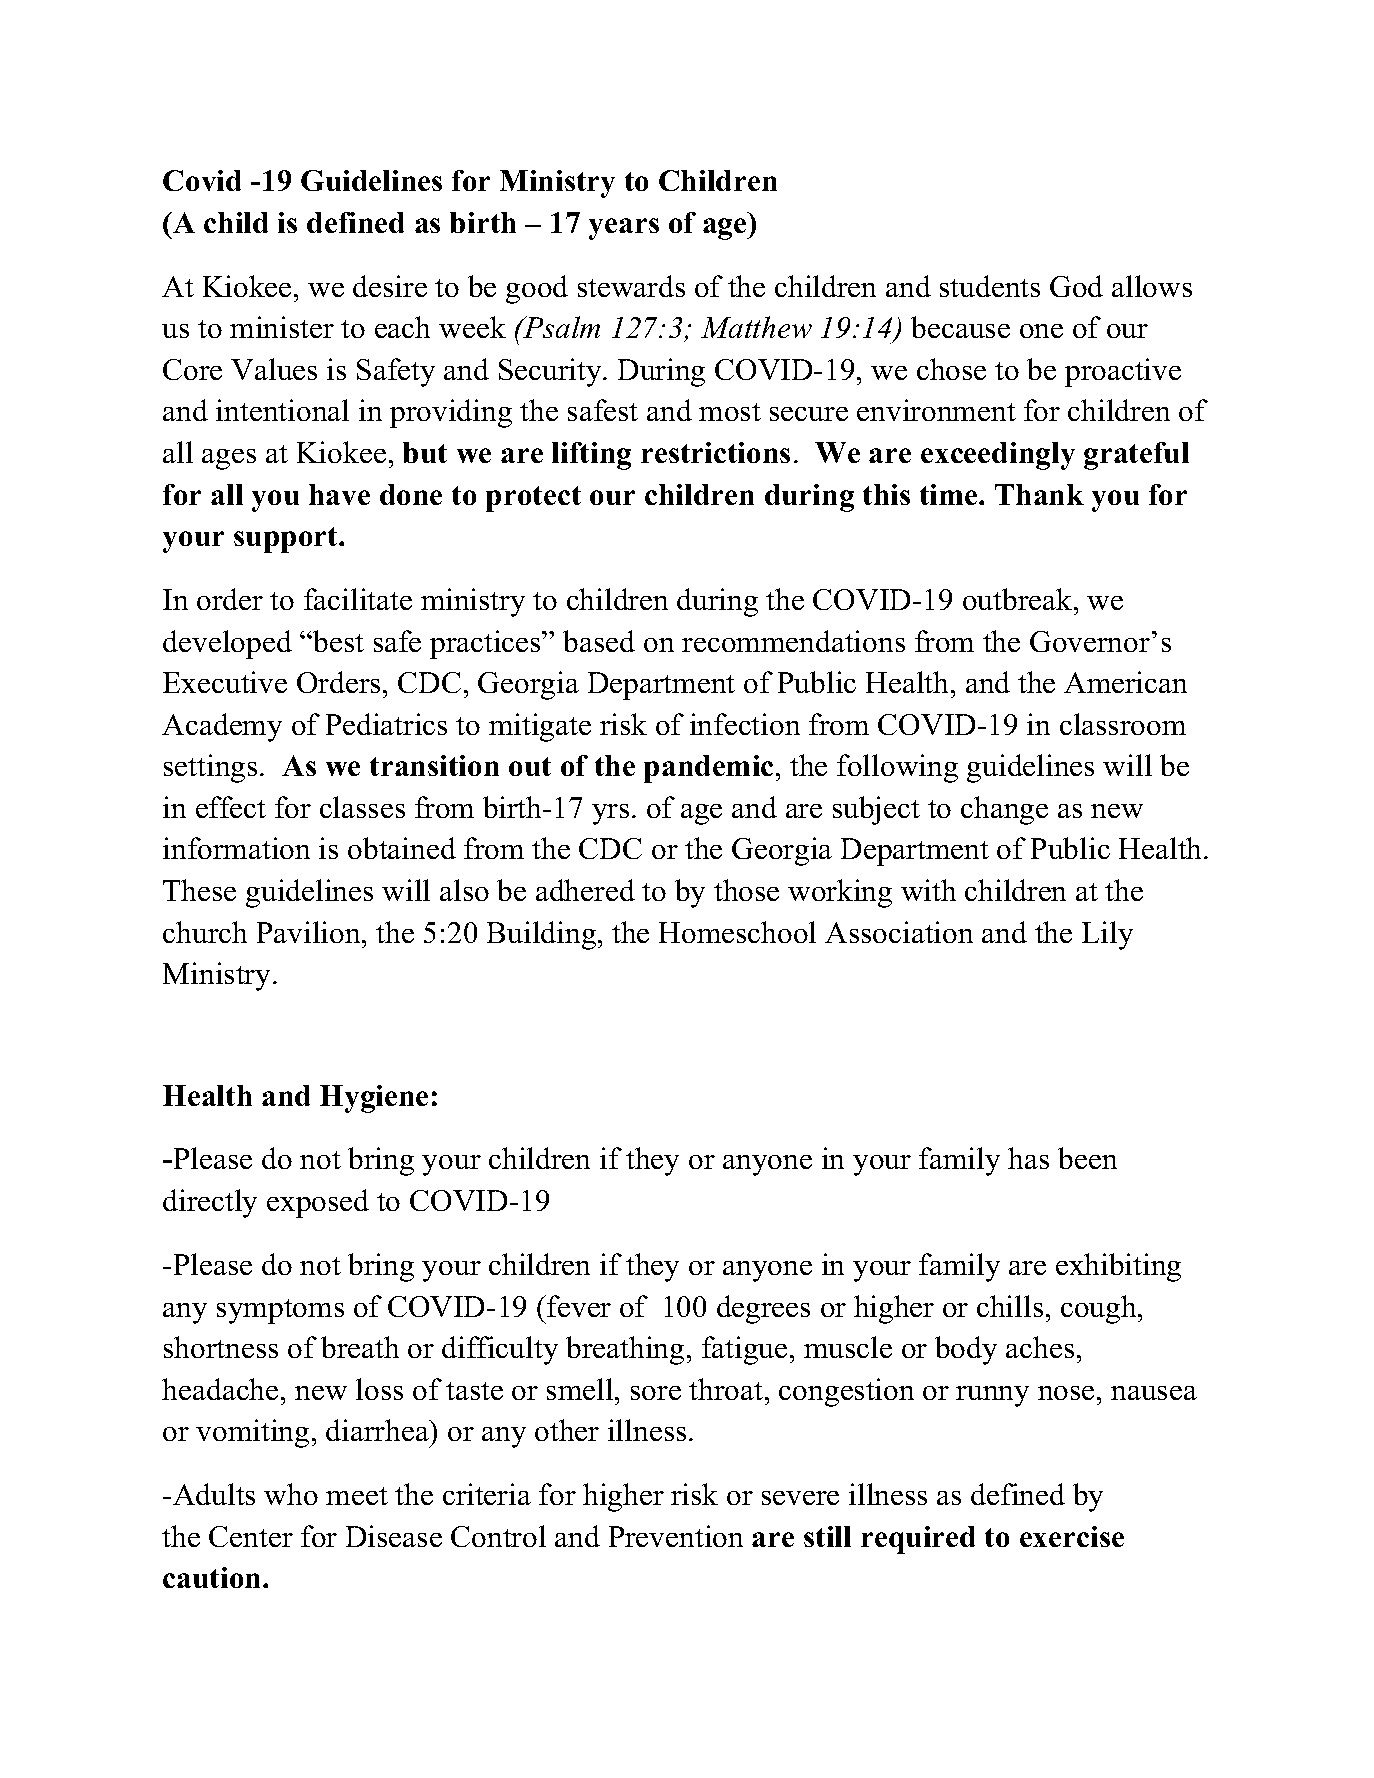  Describe the element at coordinates (1107, 935) in the image. I see `Lily` at that location.
